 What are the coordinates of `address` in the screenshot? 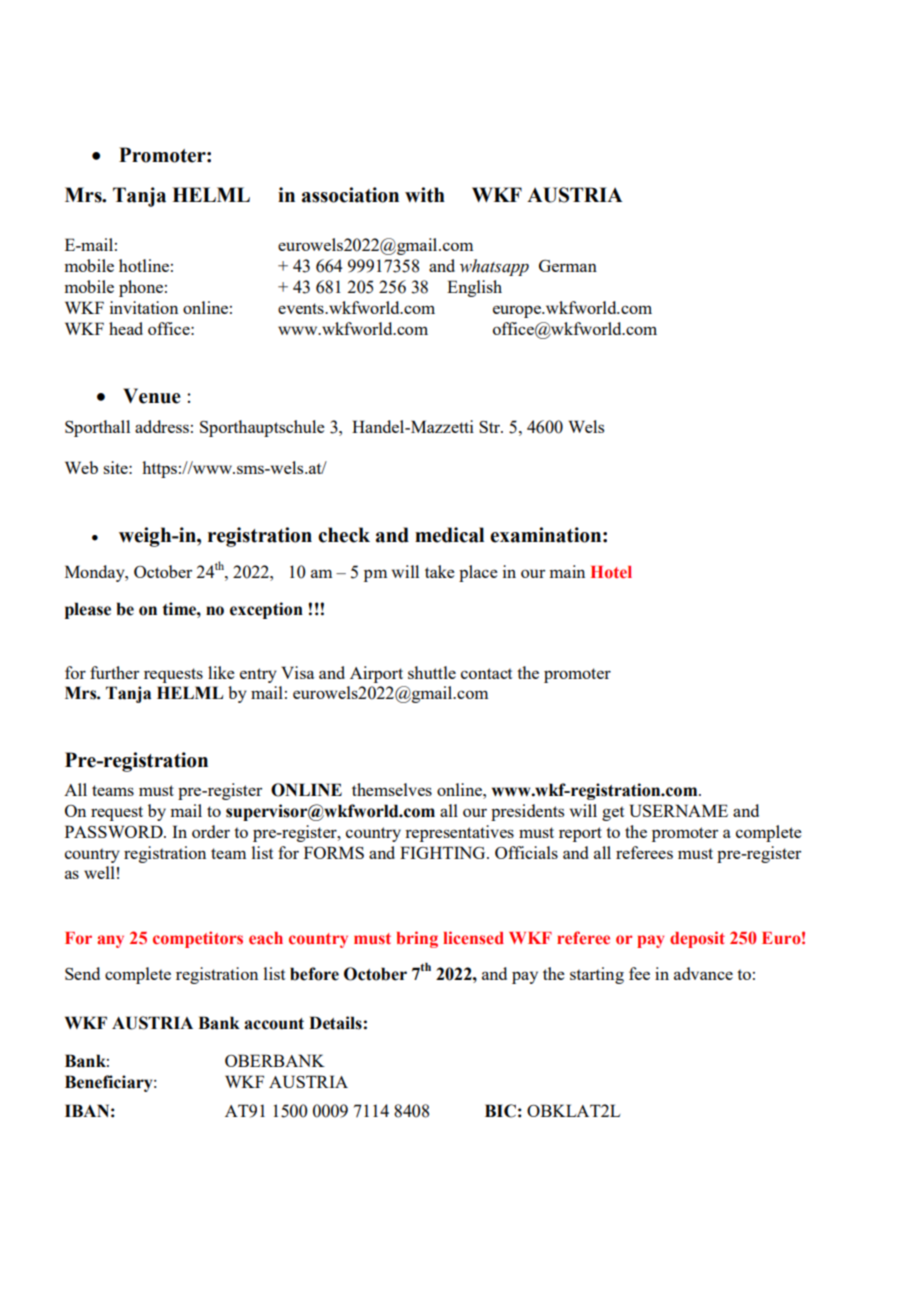 It's located at (162, 426).
